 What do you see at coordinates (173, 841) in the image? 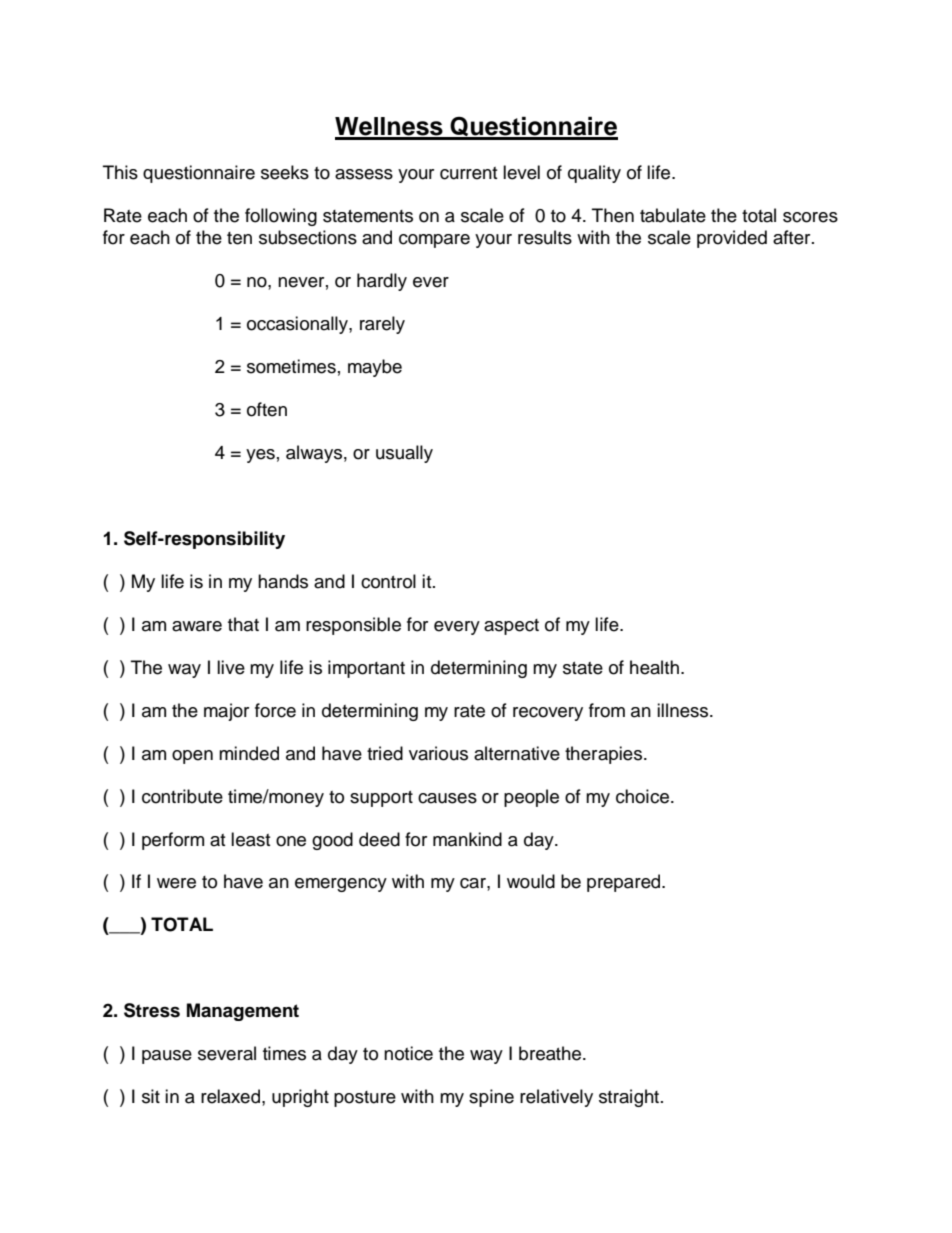
I see `perform` at bounding box center [173, 841].
